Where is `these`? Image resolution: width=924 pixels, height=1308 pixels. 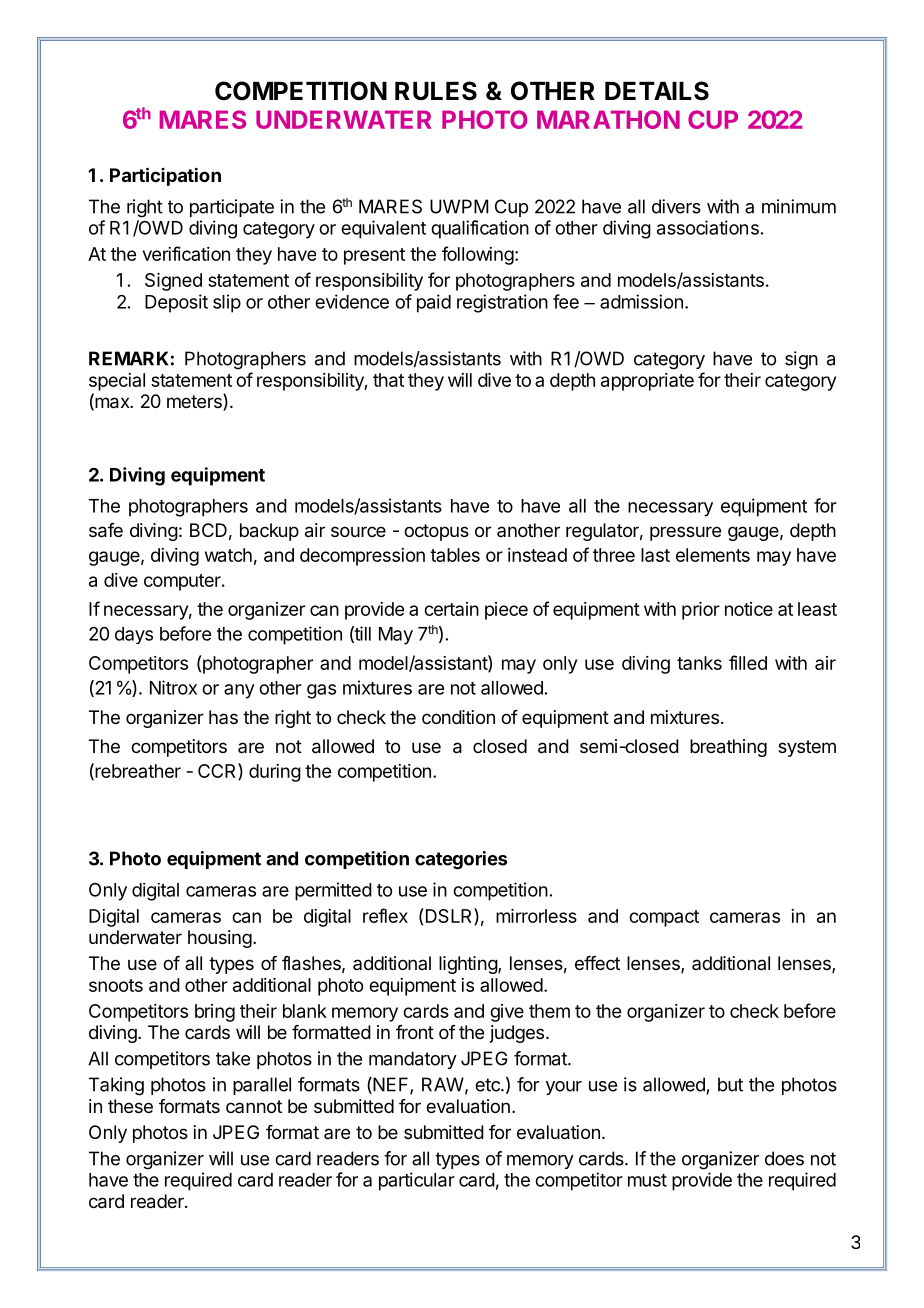
these is located at coordinates (130, 1106).
